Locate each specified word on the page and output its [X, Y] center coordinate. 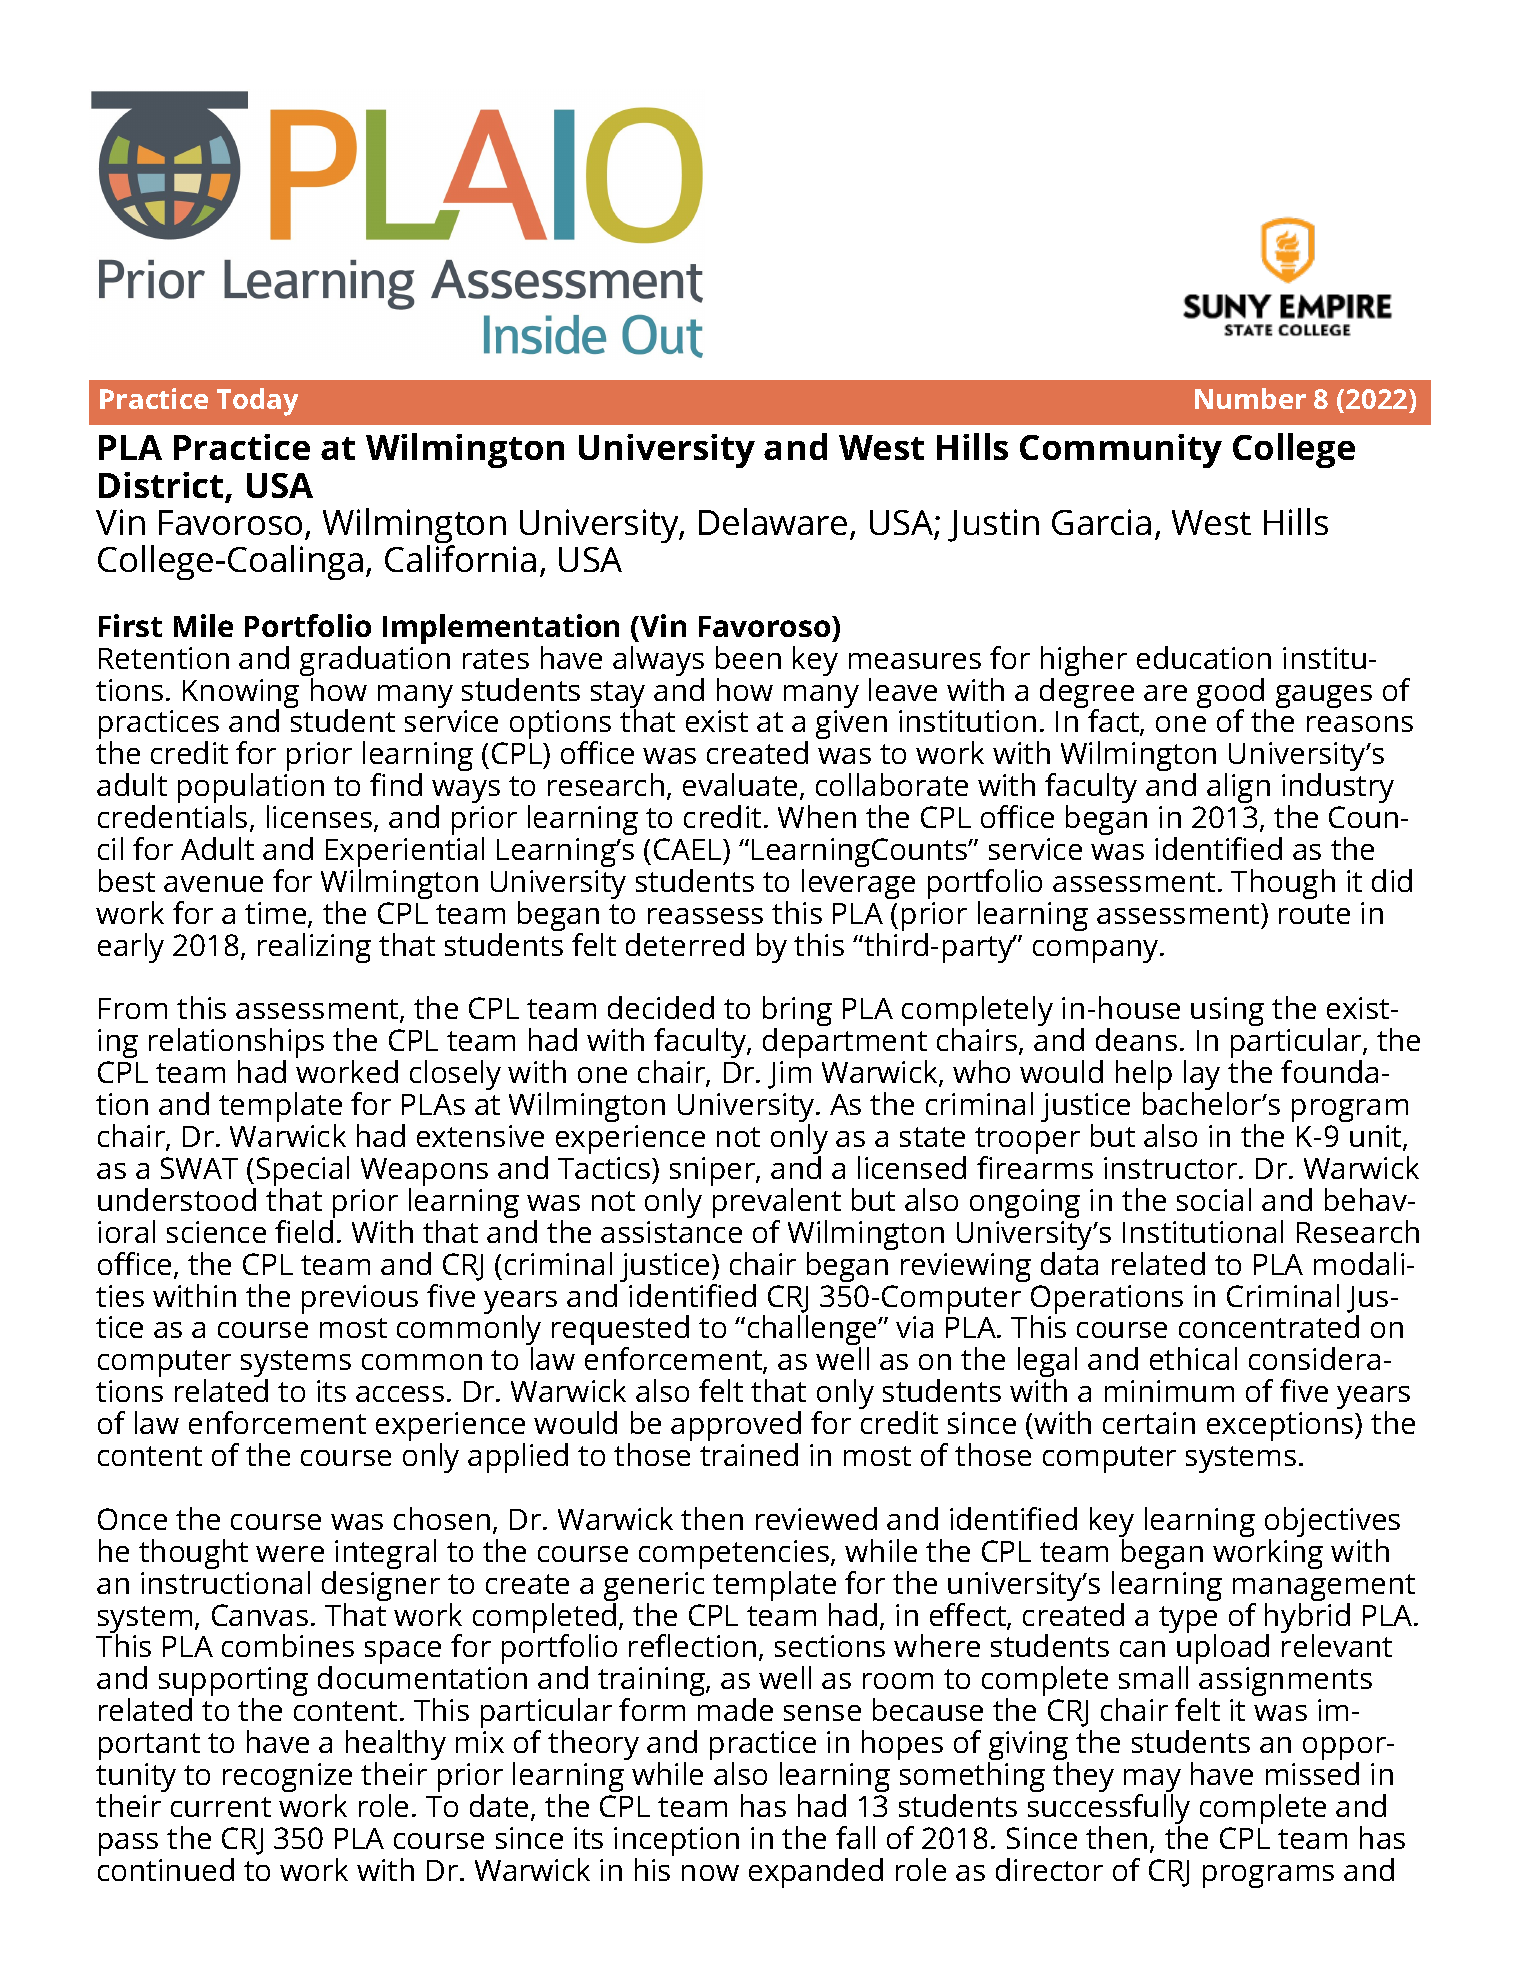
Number [1250, 398]
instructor [1172, 1168]
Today [257, 402]
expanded [816, 1873]
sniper [713, 1173]
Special [301, 1172]
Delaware [773, 521]
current [221, 1807]
